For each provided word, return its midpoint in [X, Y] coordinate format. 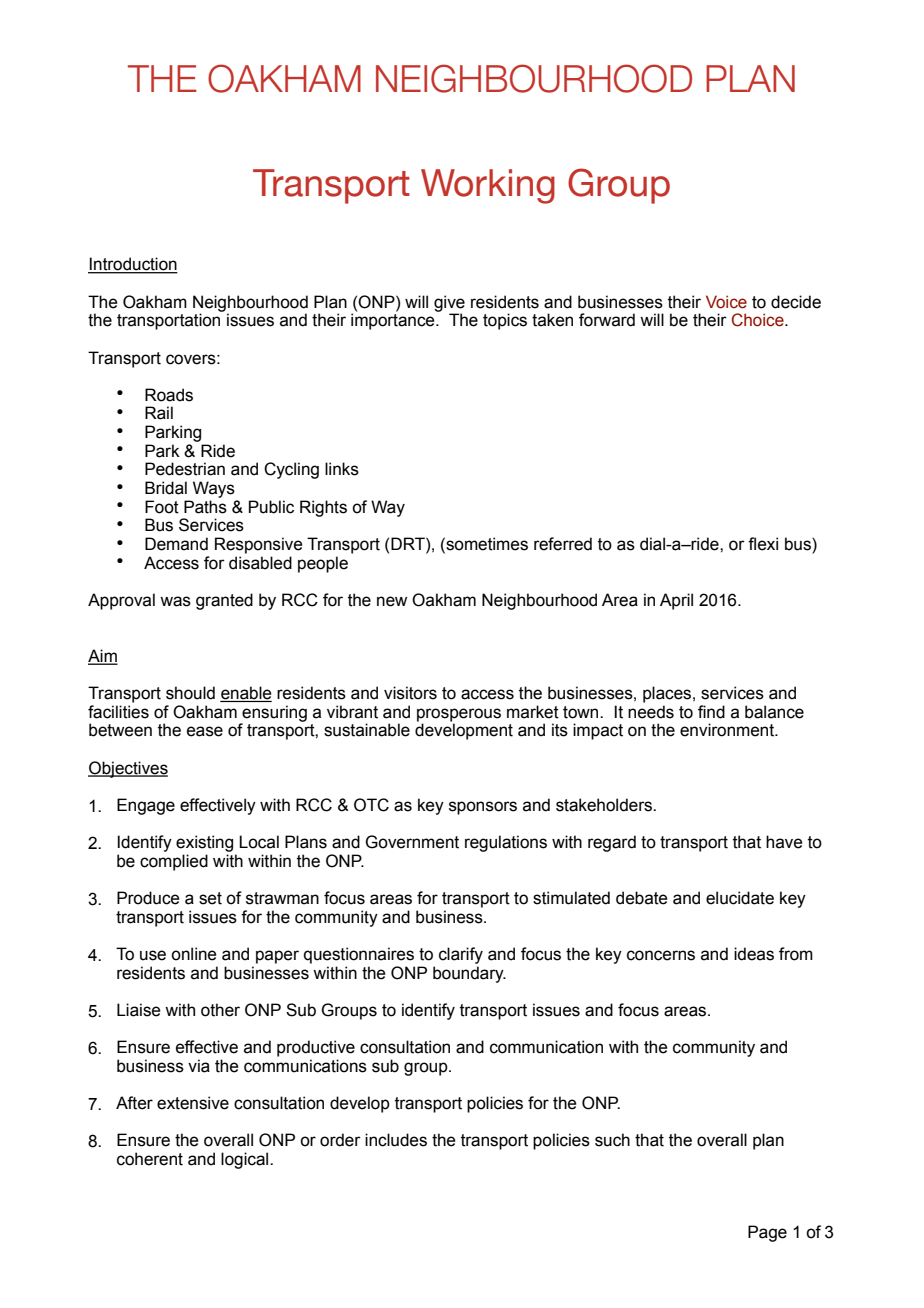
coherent [150, 1159]
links [342, 469]
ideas [754, 954]
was [175, 601]
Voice [726, 302]
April [676, 601]
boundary [469, 974]
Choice [758, 320]
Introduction [133, 265]
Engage [146, 806]
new [392, 601]
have [784, 842]
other [220, 1010]
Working [488, 186]
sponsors [483, 808]
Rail [159, 413]
